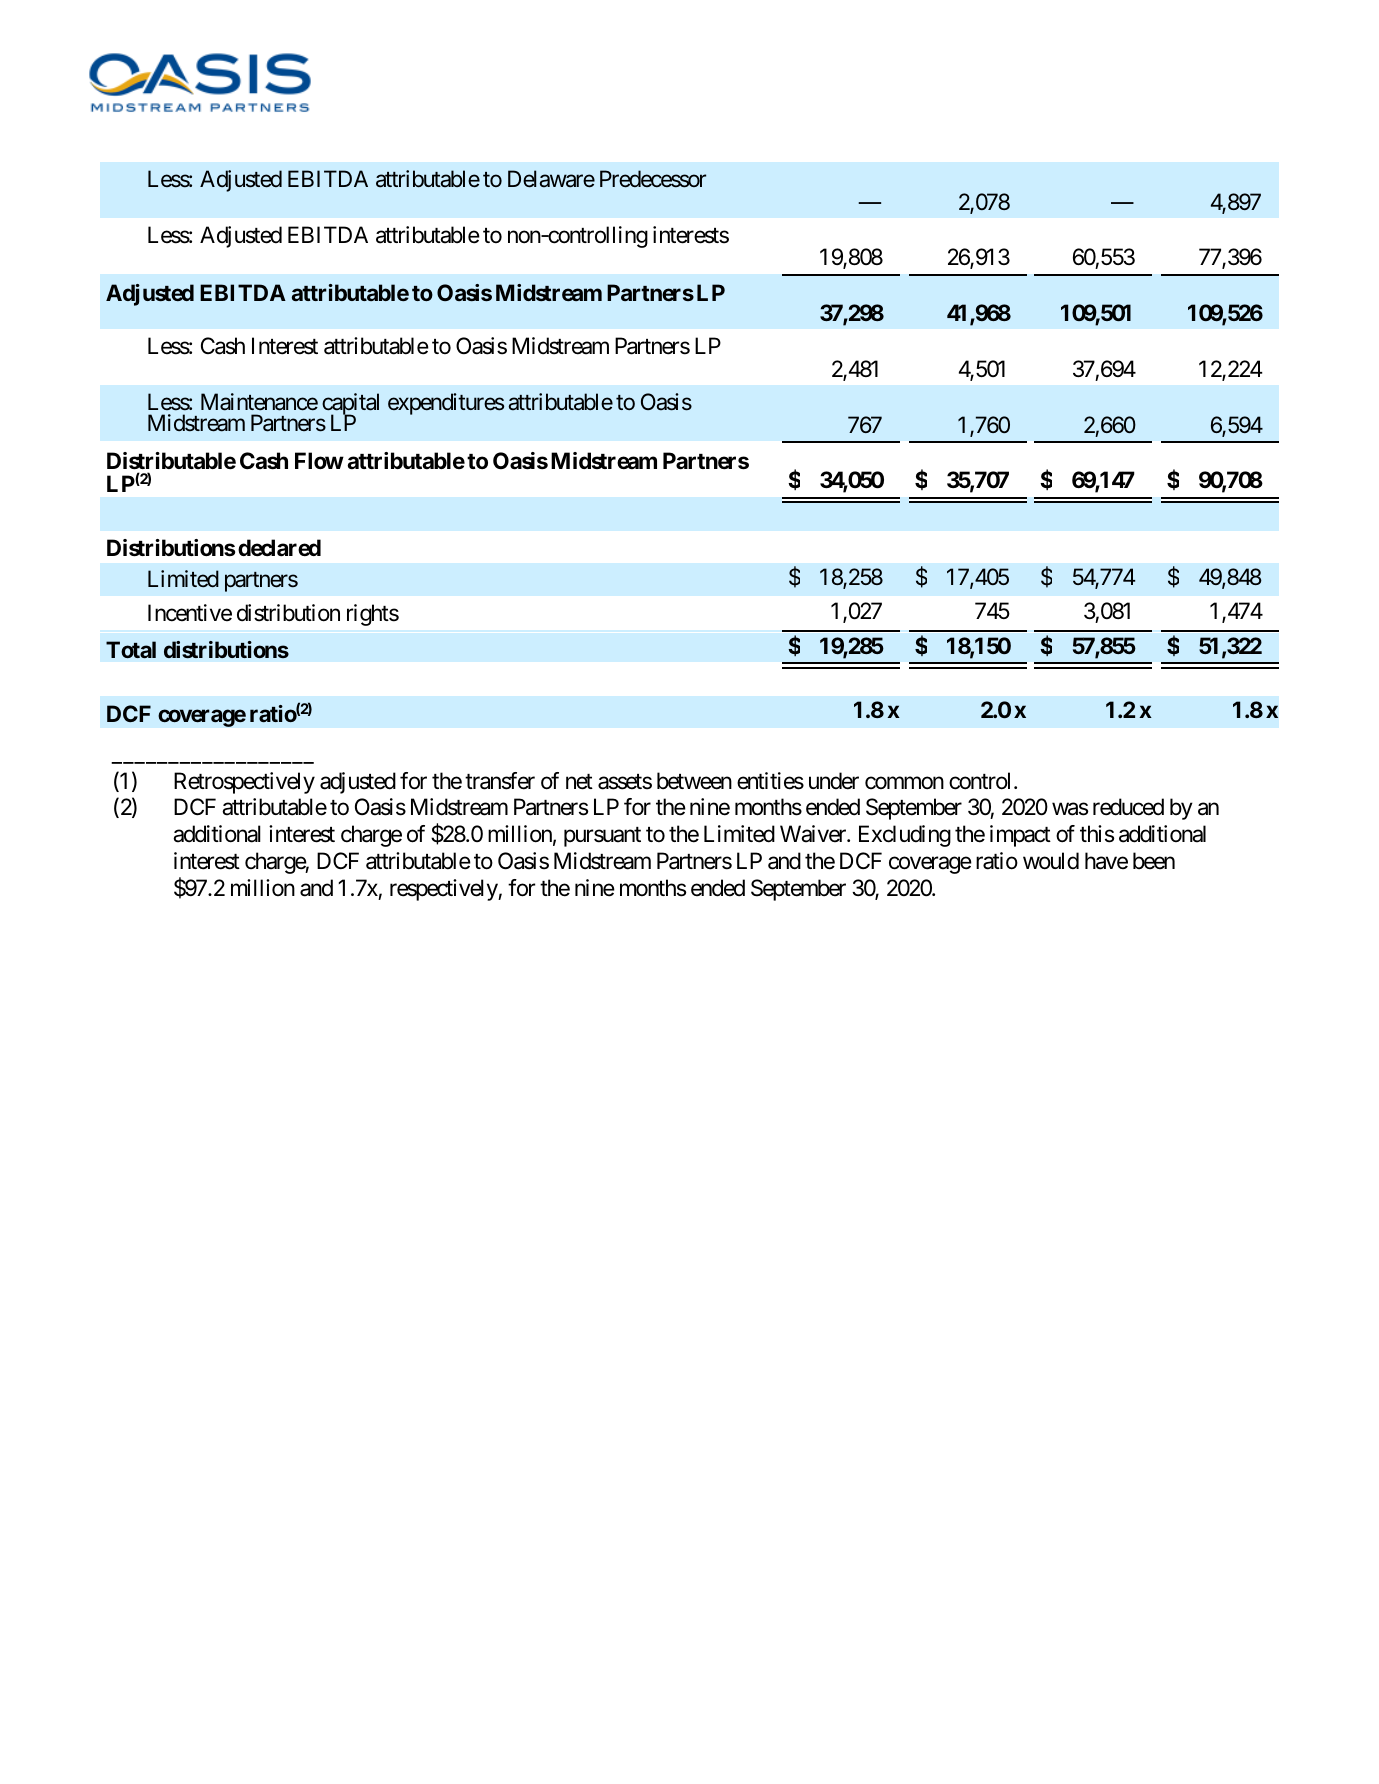  Describe the element at coordinates (602, 837) in the image. I see `pursuant` at that location.
